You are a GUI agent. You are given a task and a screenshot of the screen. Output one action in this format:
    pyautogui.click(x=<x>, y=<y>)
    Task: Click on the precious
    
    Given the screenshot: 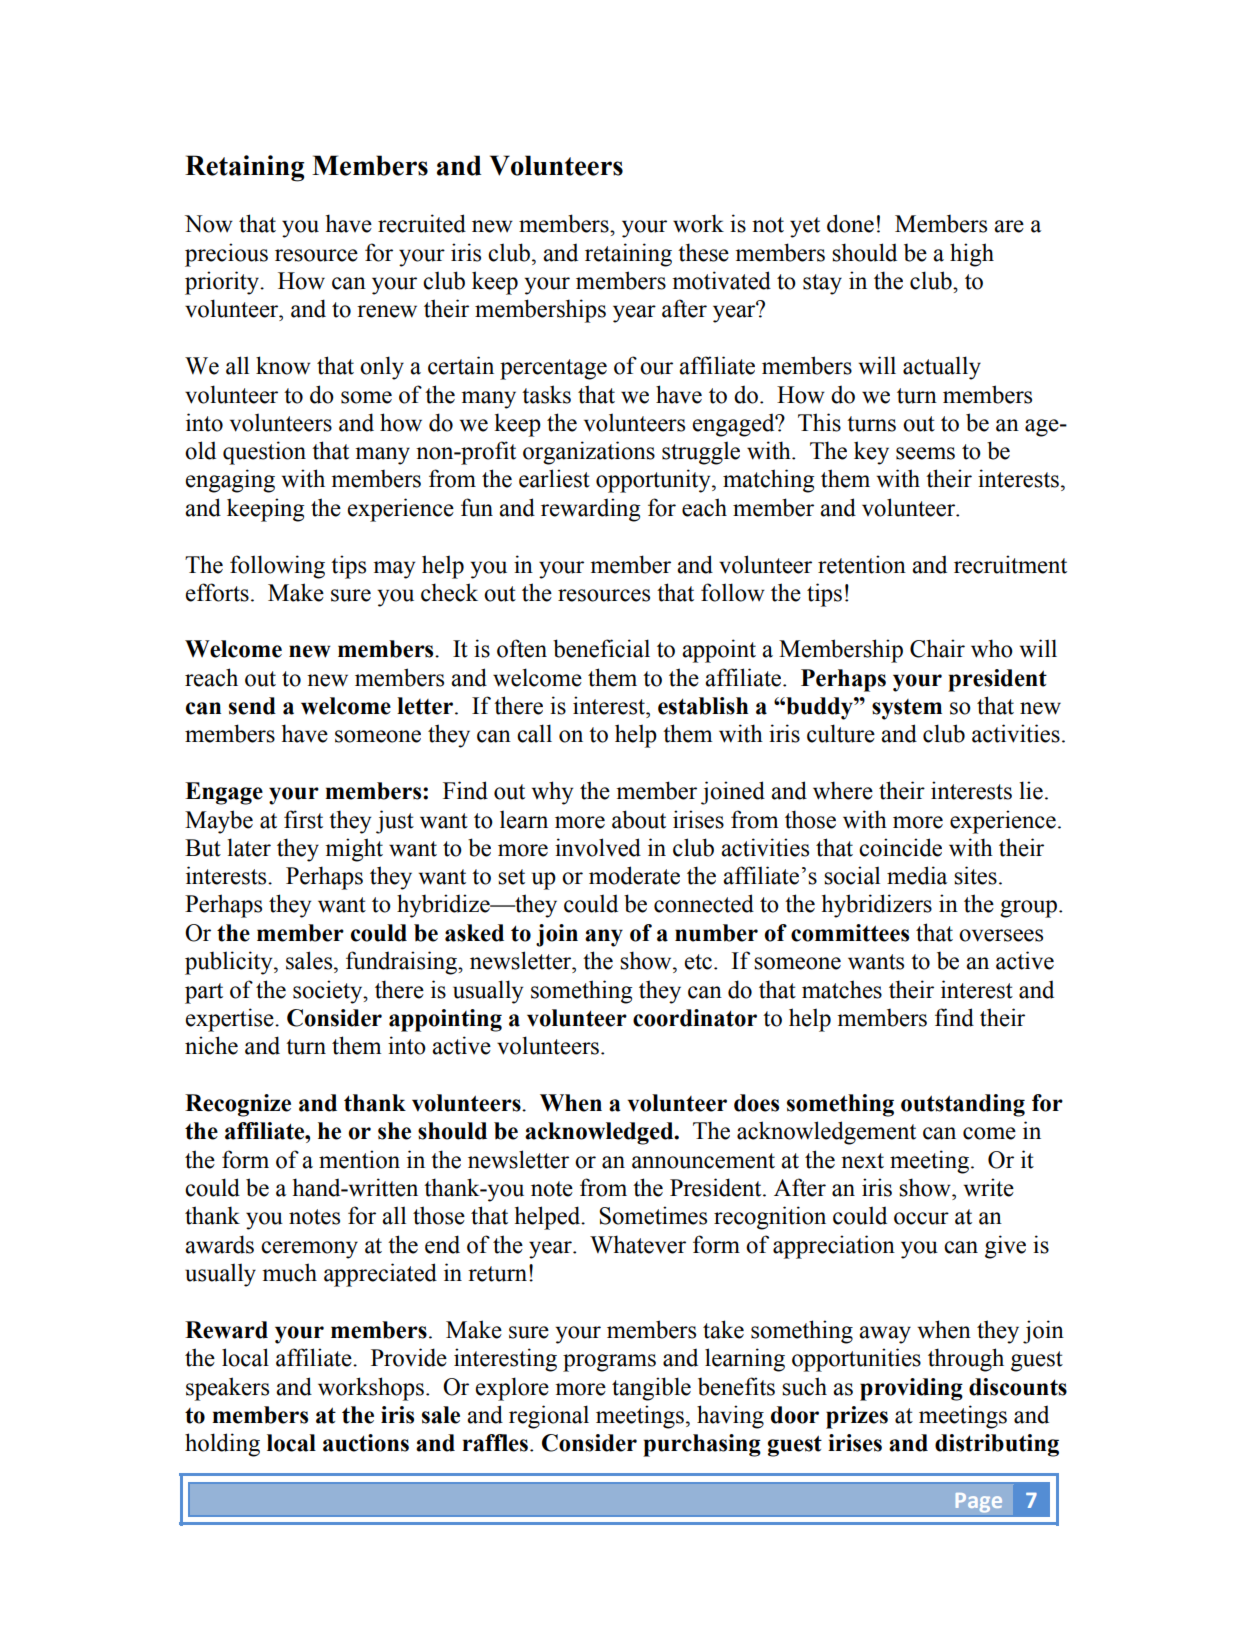 What is the action you would take?
    pyautogui.click(x=226, y=255)
